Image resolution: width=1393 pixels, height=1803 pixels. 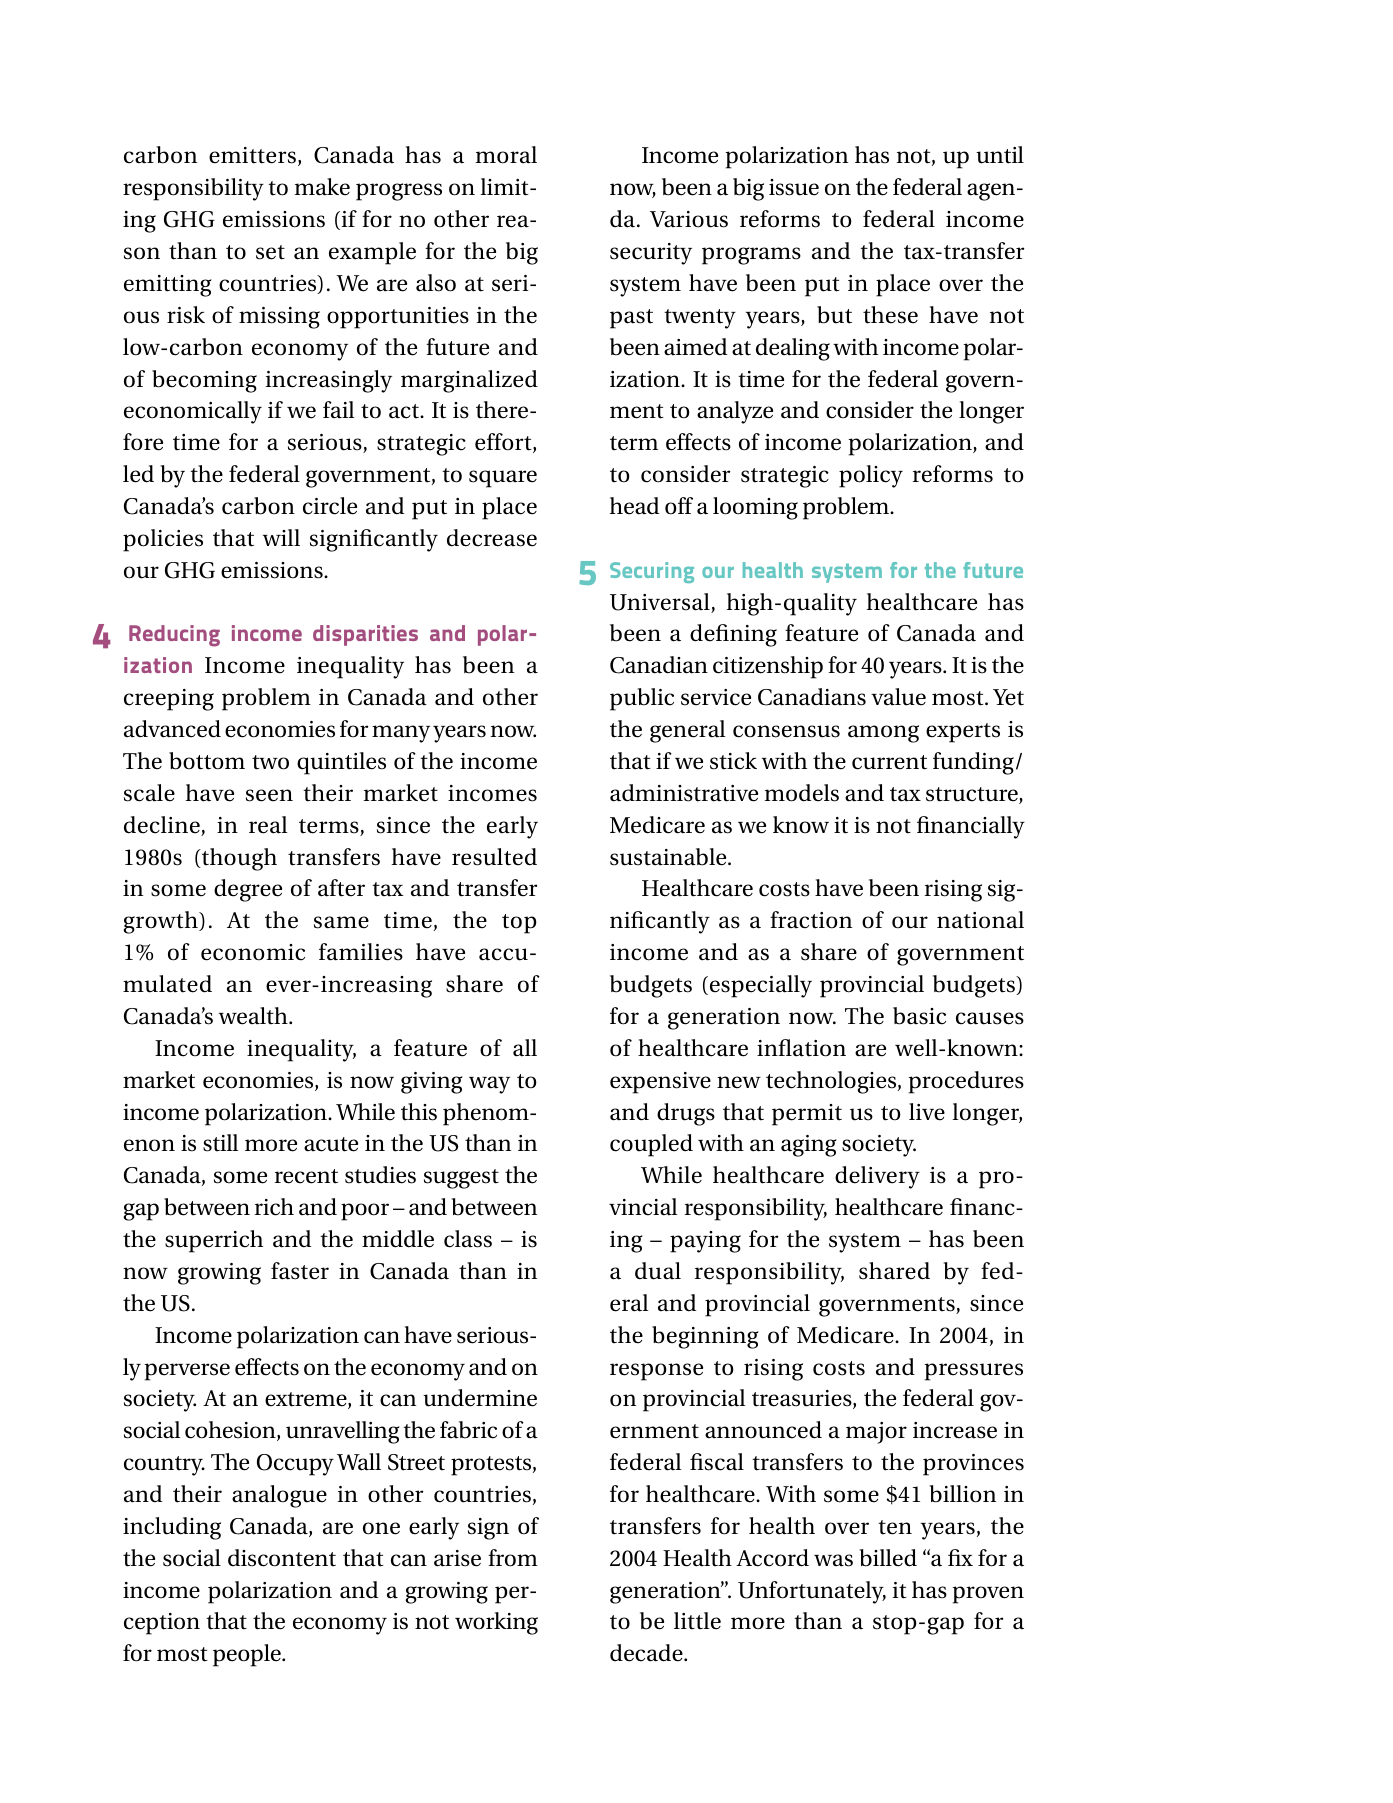 I want to click on emitters, so click(x=252, y=155).
